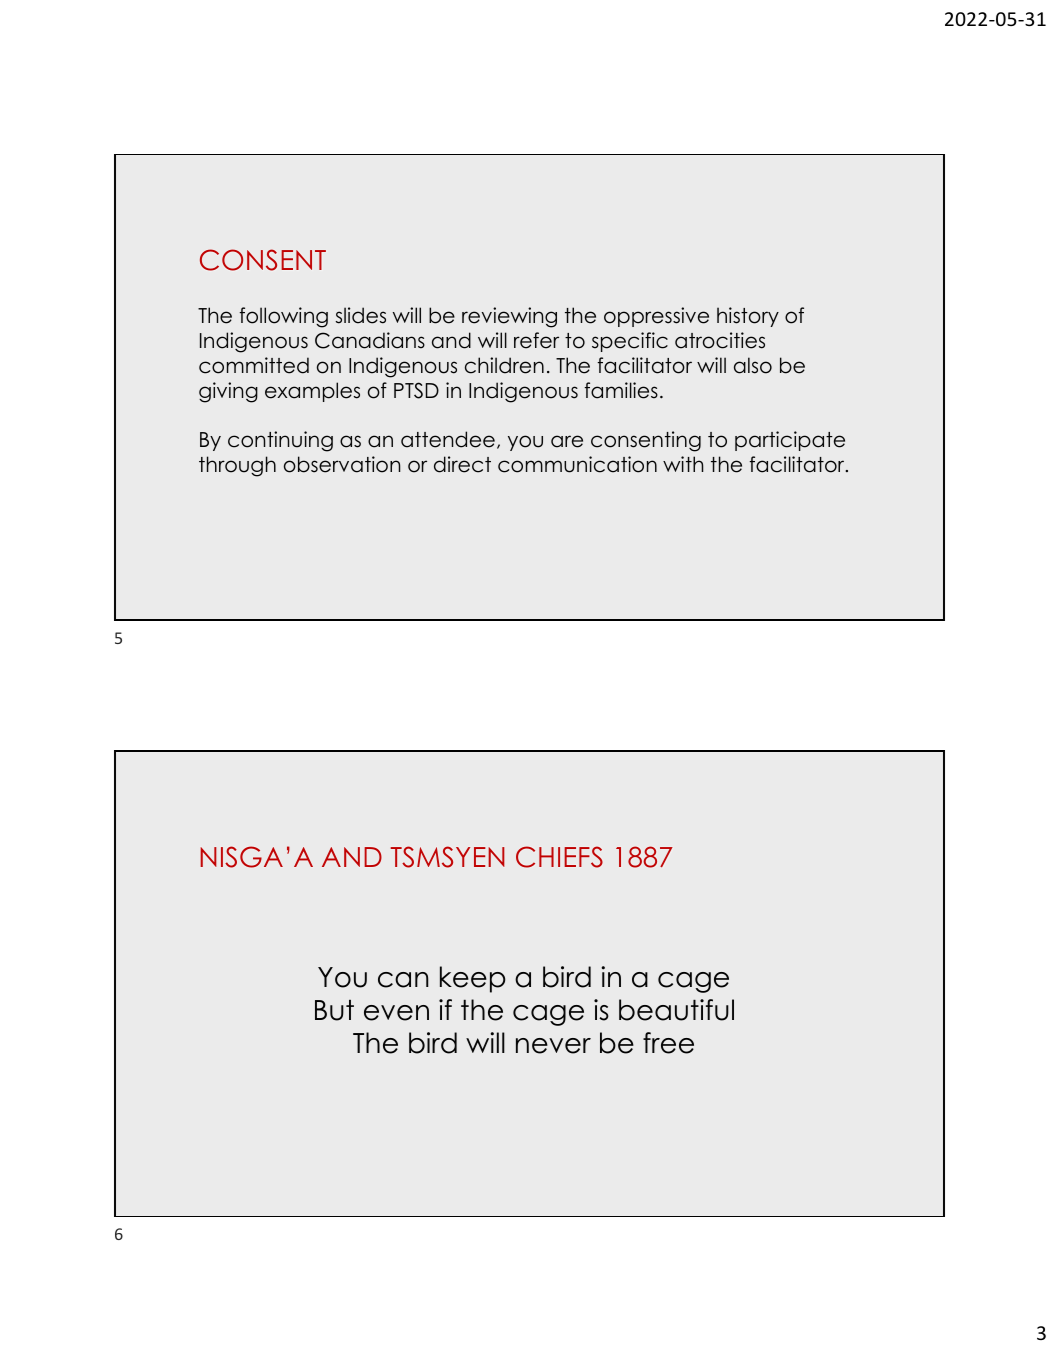  I want to click on beautiful, so click(676, 1010).
